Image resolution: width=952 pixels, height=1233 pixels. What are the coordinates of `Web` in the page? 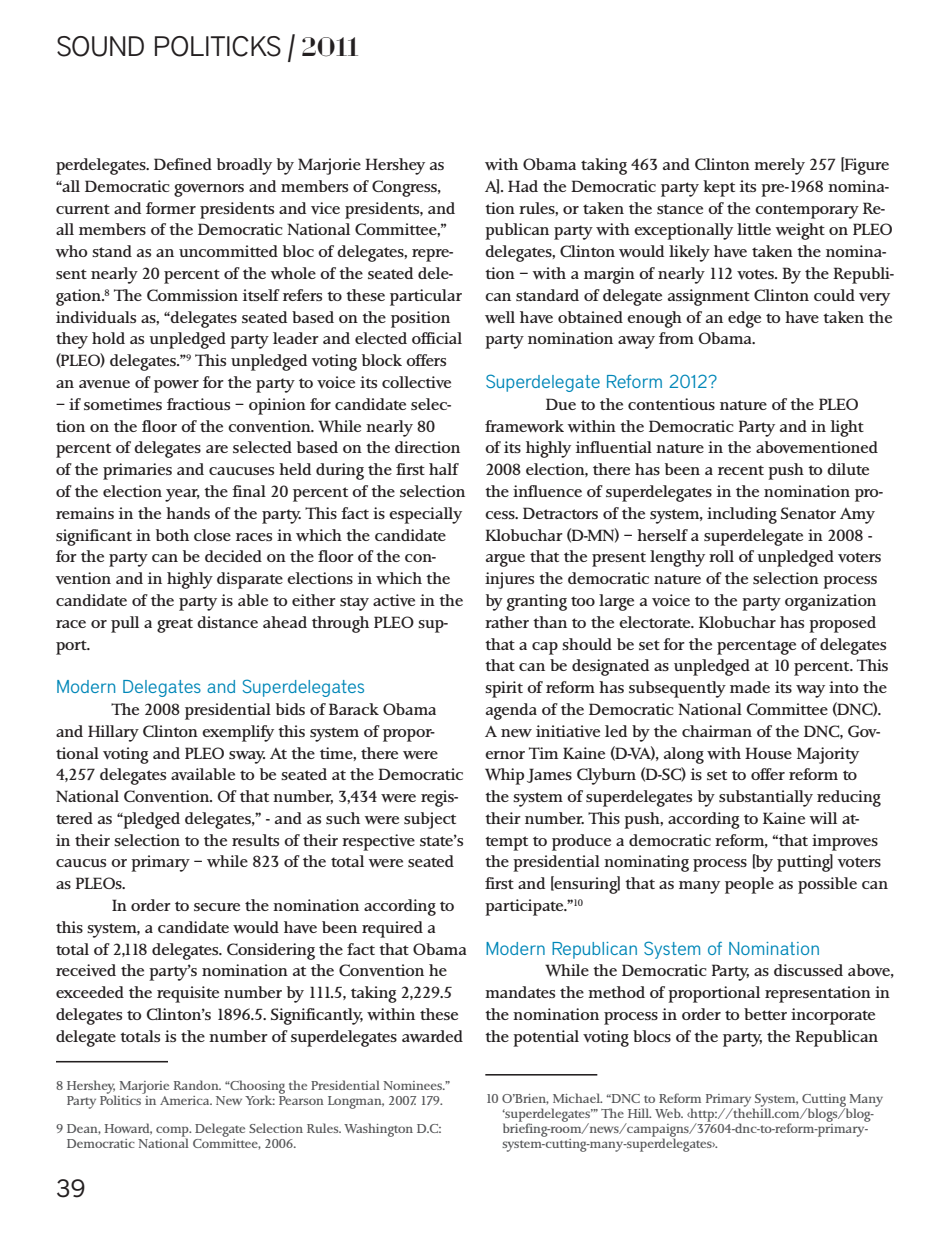 It's located at (669, 1113).
